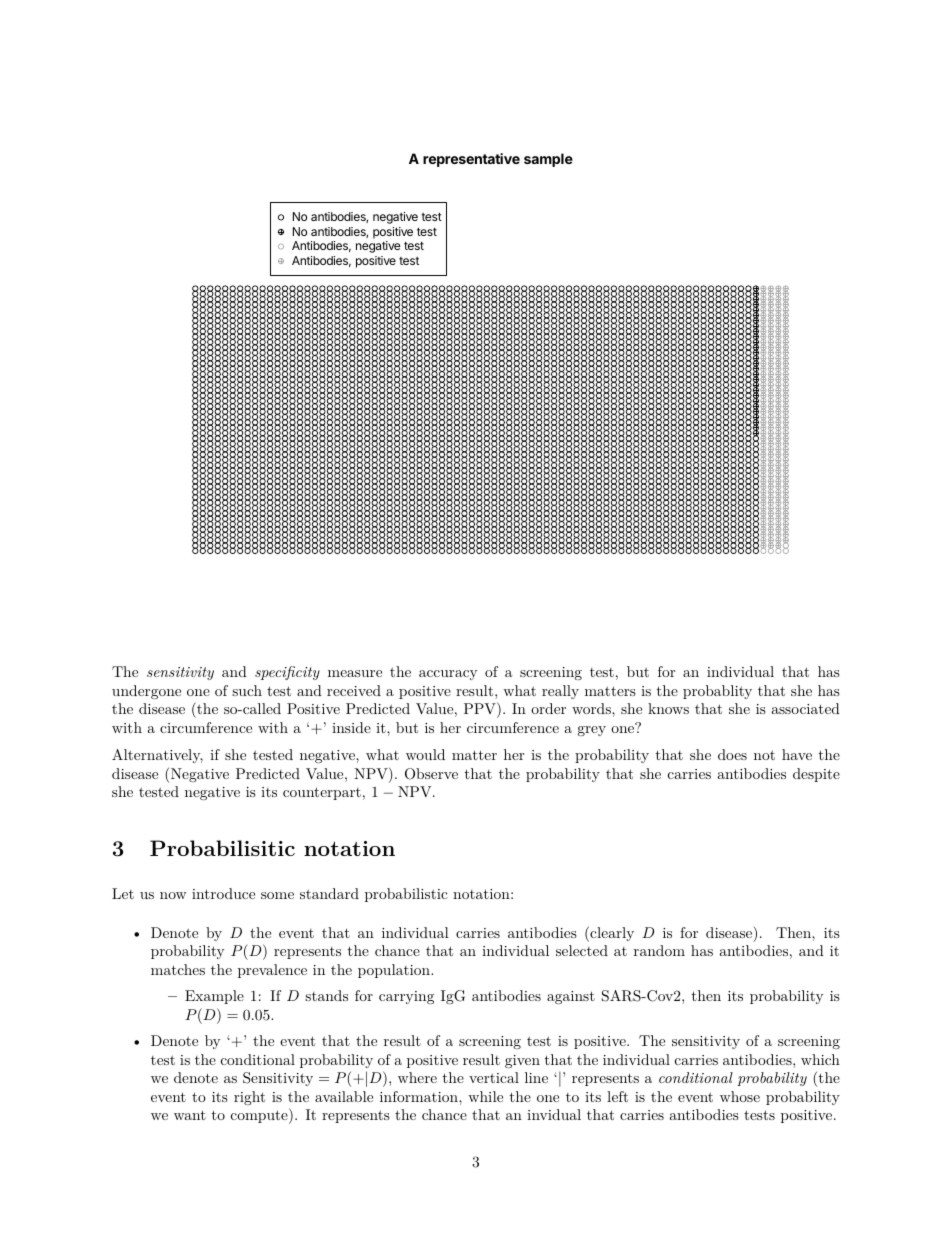 Image resolution: width=952 pixels, height=1233 pixels. What do you see at coordinates (668, 708) in the image?
I see `knows` at bounding box center [668, 708].
